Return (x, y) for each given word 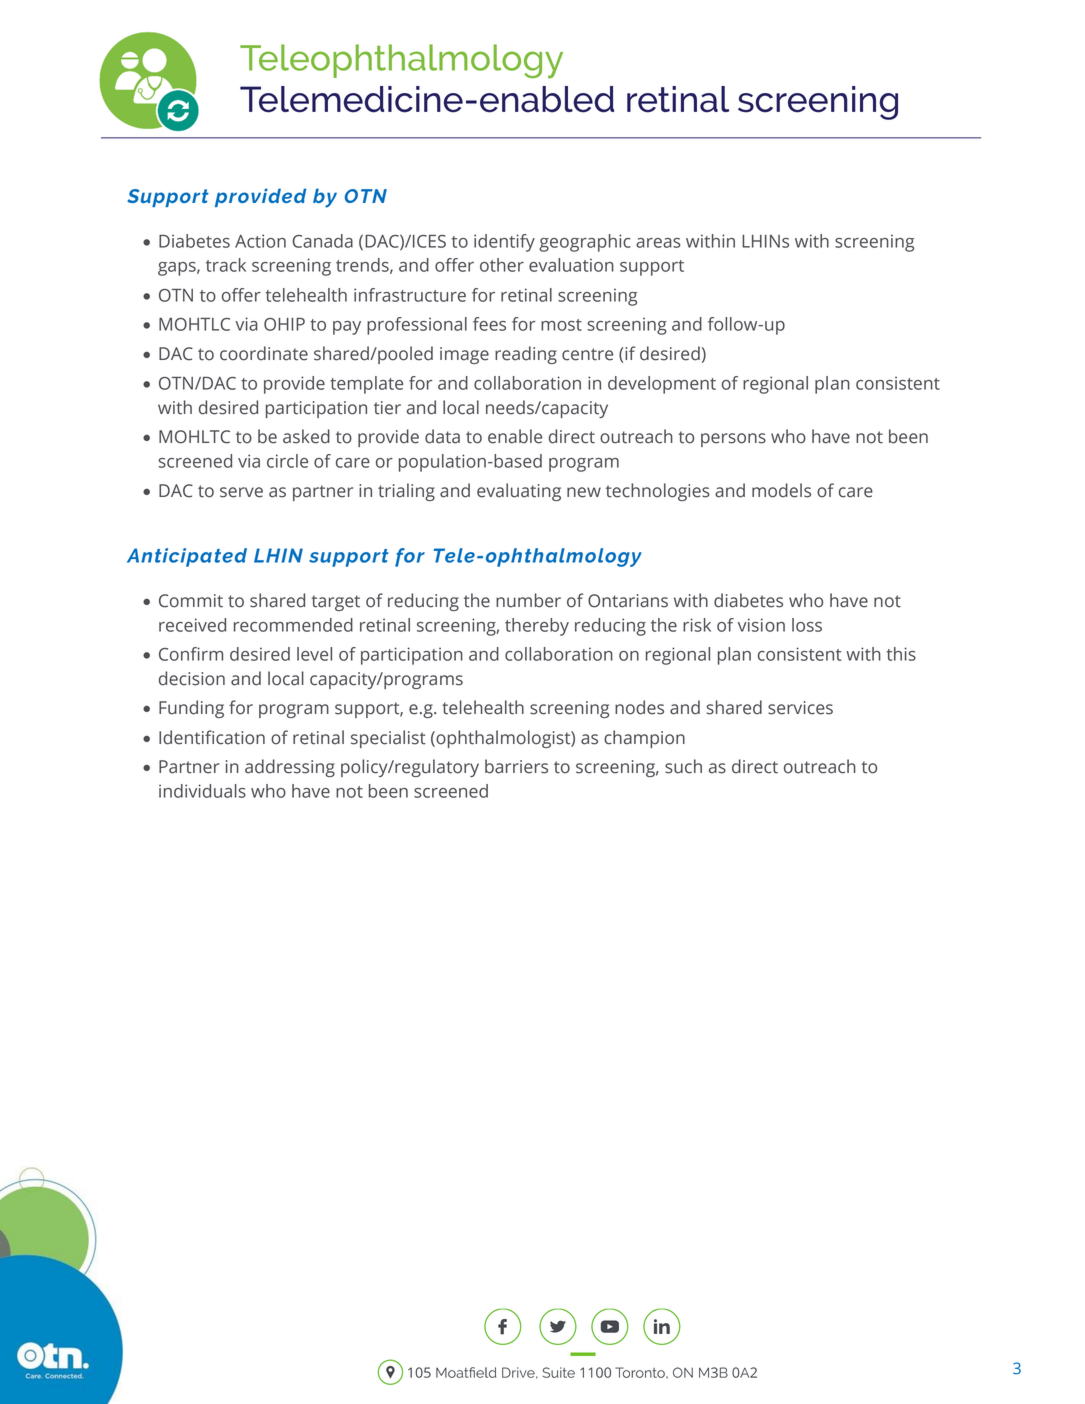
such (683, 766)
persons (733, 440)
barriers (516, 766)
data (442, 436)
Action (260, 241)
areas (658, 243)
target (335, 603)
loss (807, 625)
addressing (290, 768)
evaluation (571, 265)
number (528, 600)
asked (306, 436)
